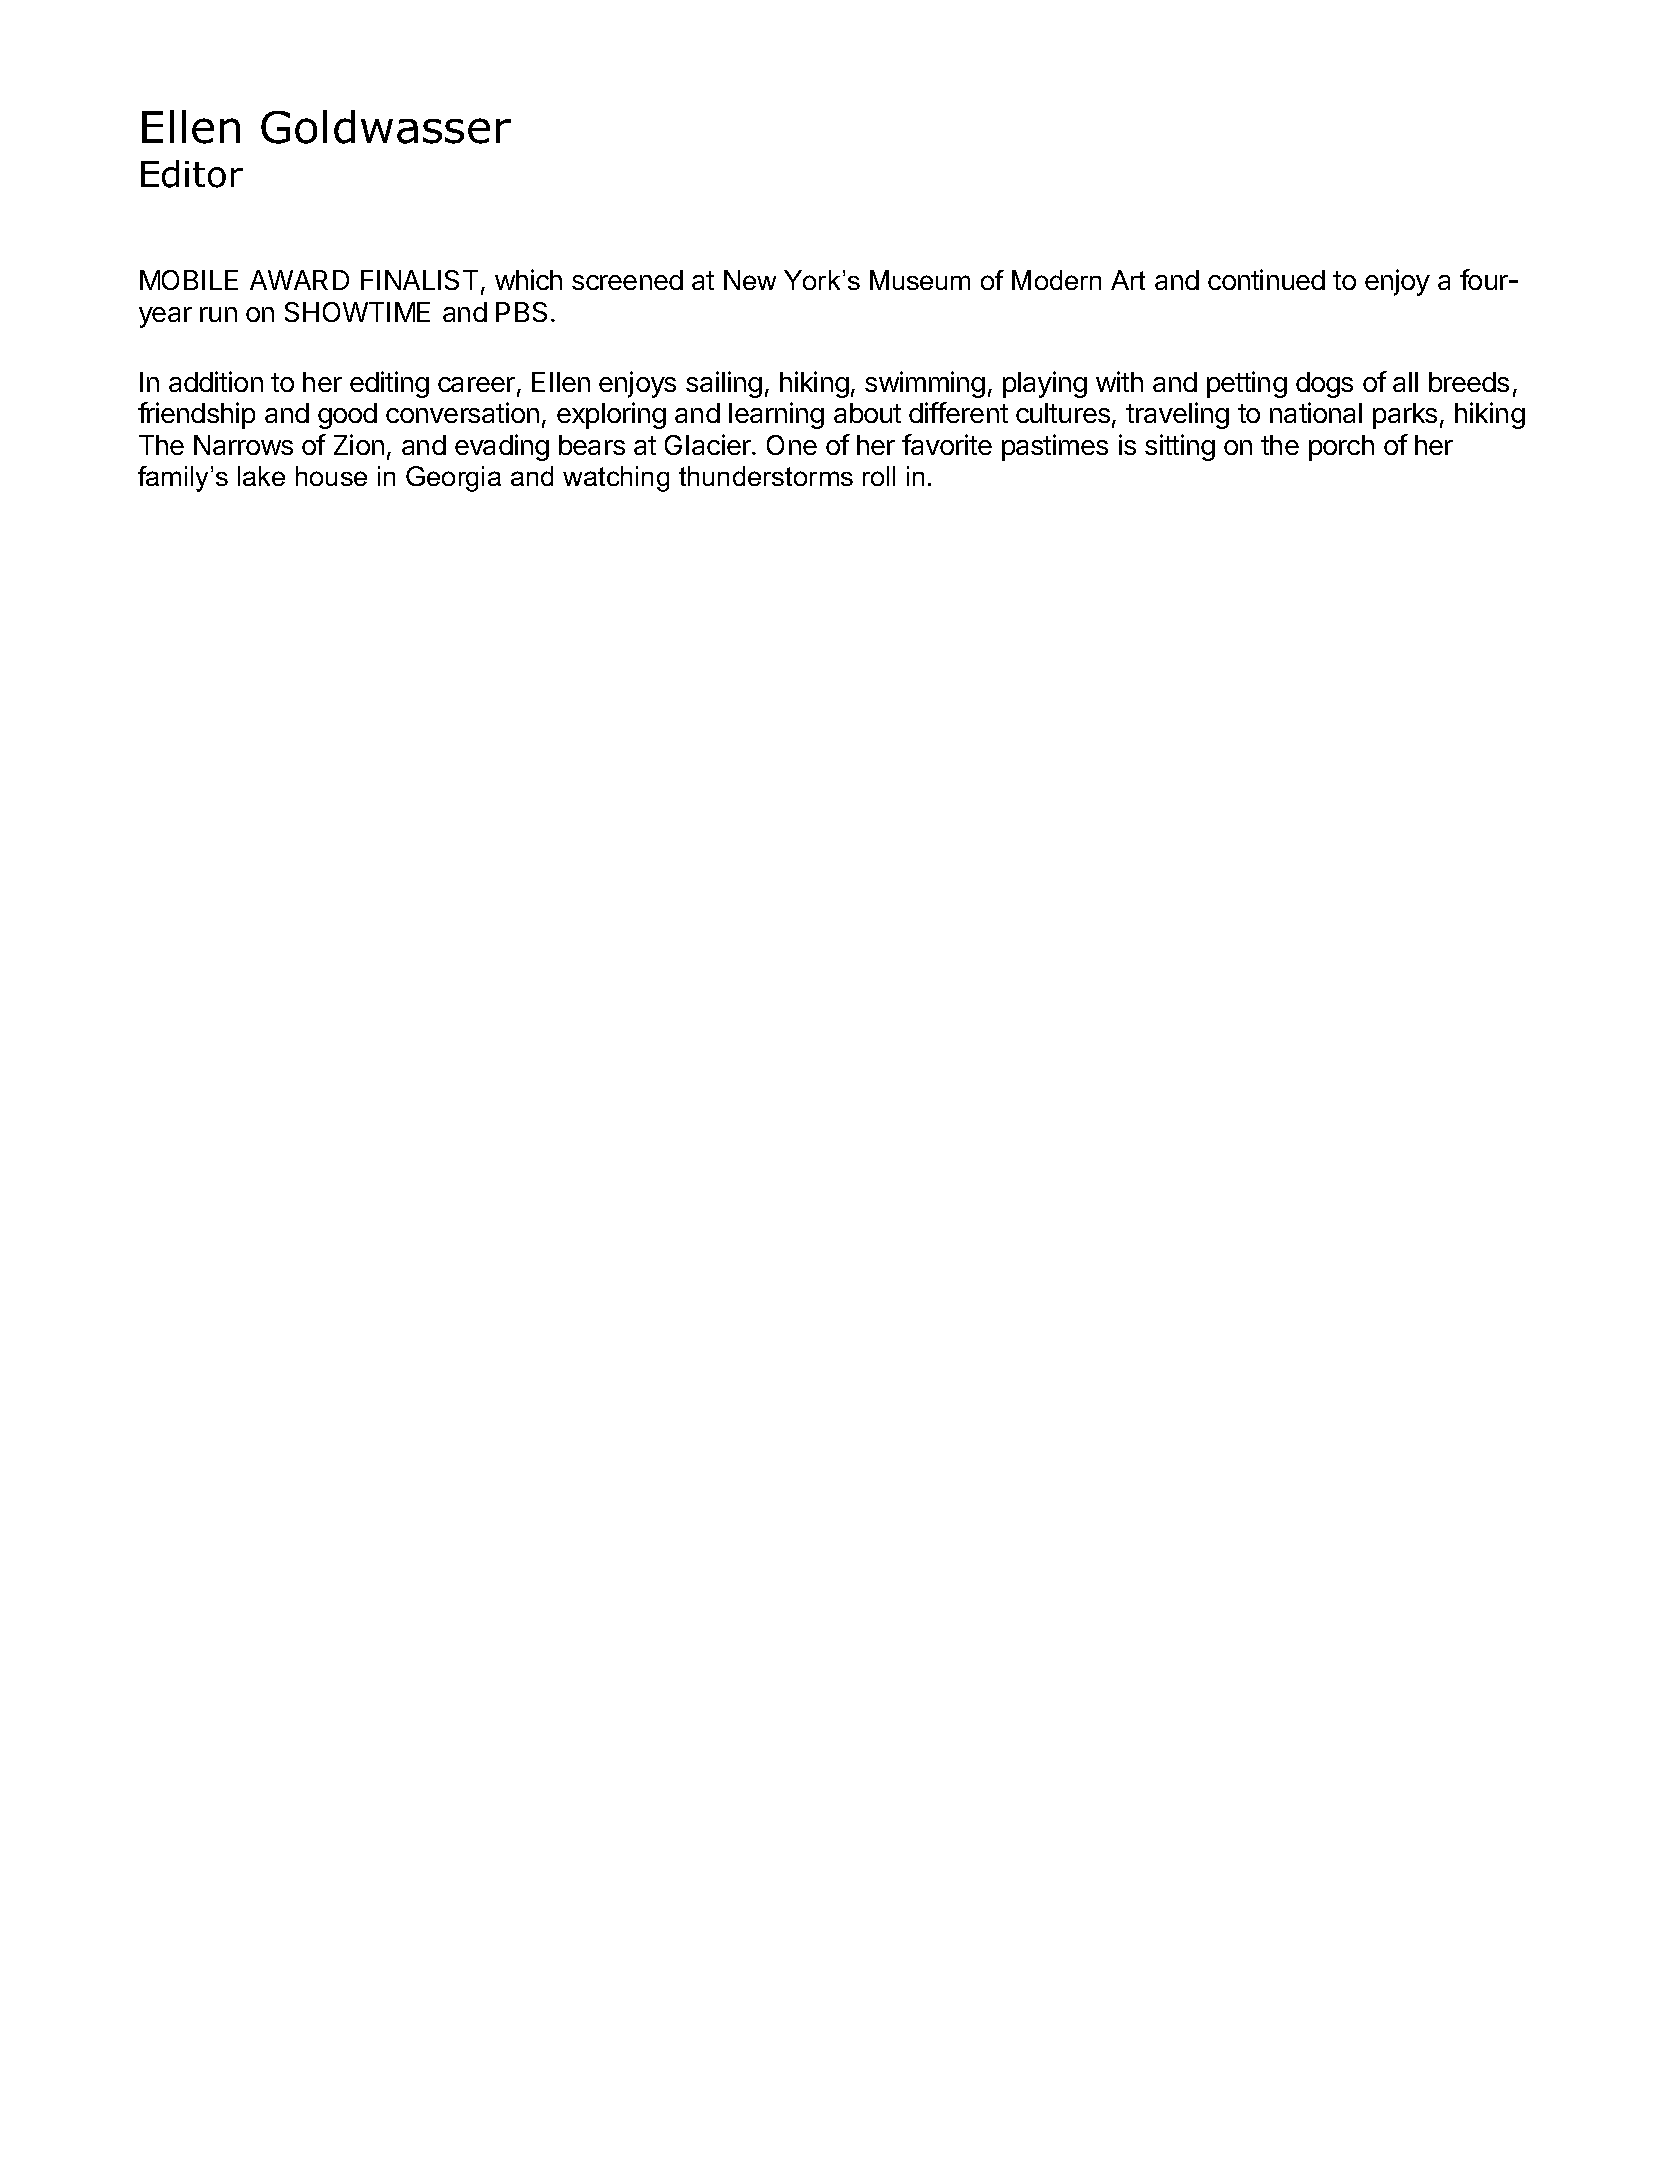 The image size is (1675, 2167). I want to click on Modern, so click(1056, 280).
